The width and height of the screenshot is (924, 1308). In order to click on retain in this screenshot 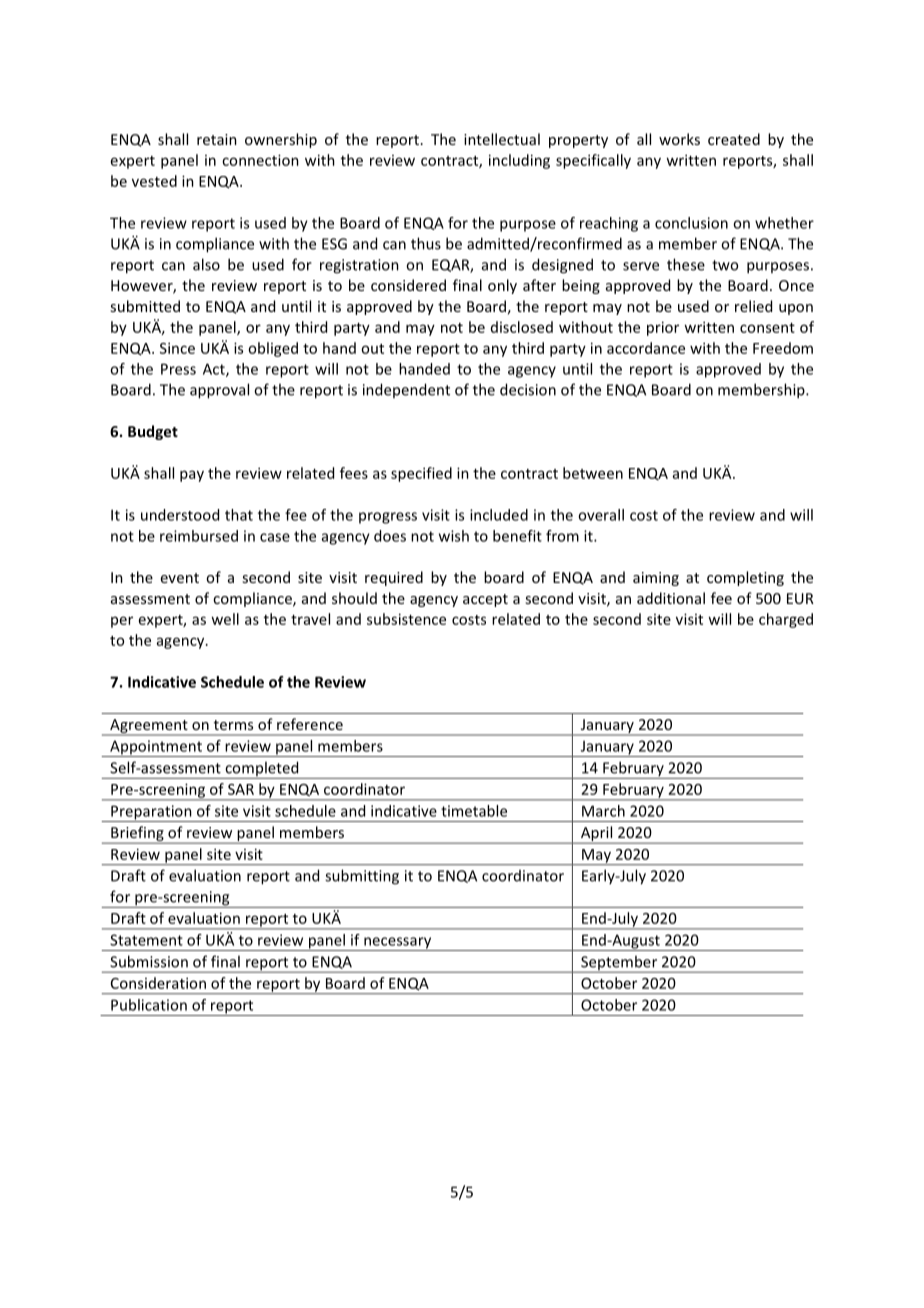, I will do `click(217, 139)`.
